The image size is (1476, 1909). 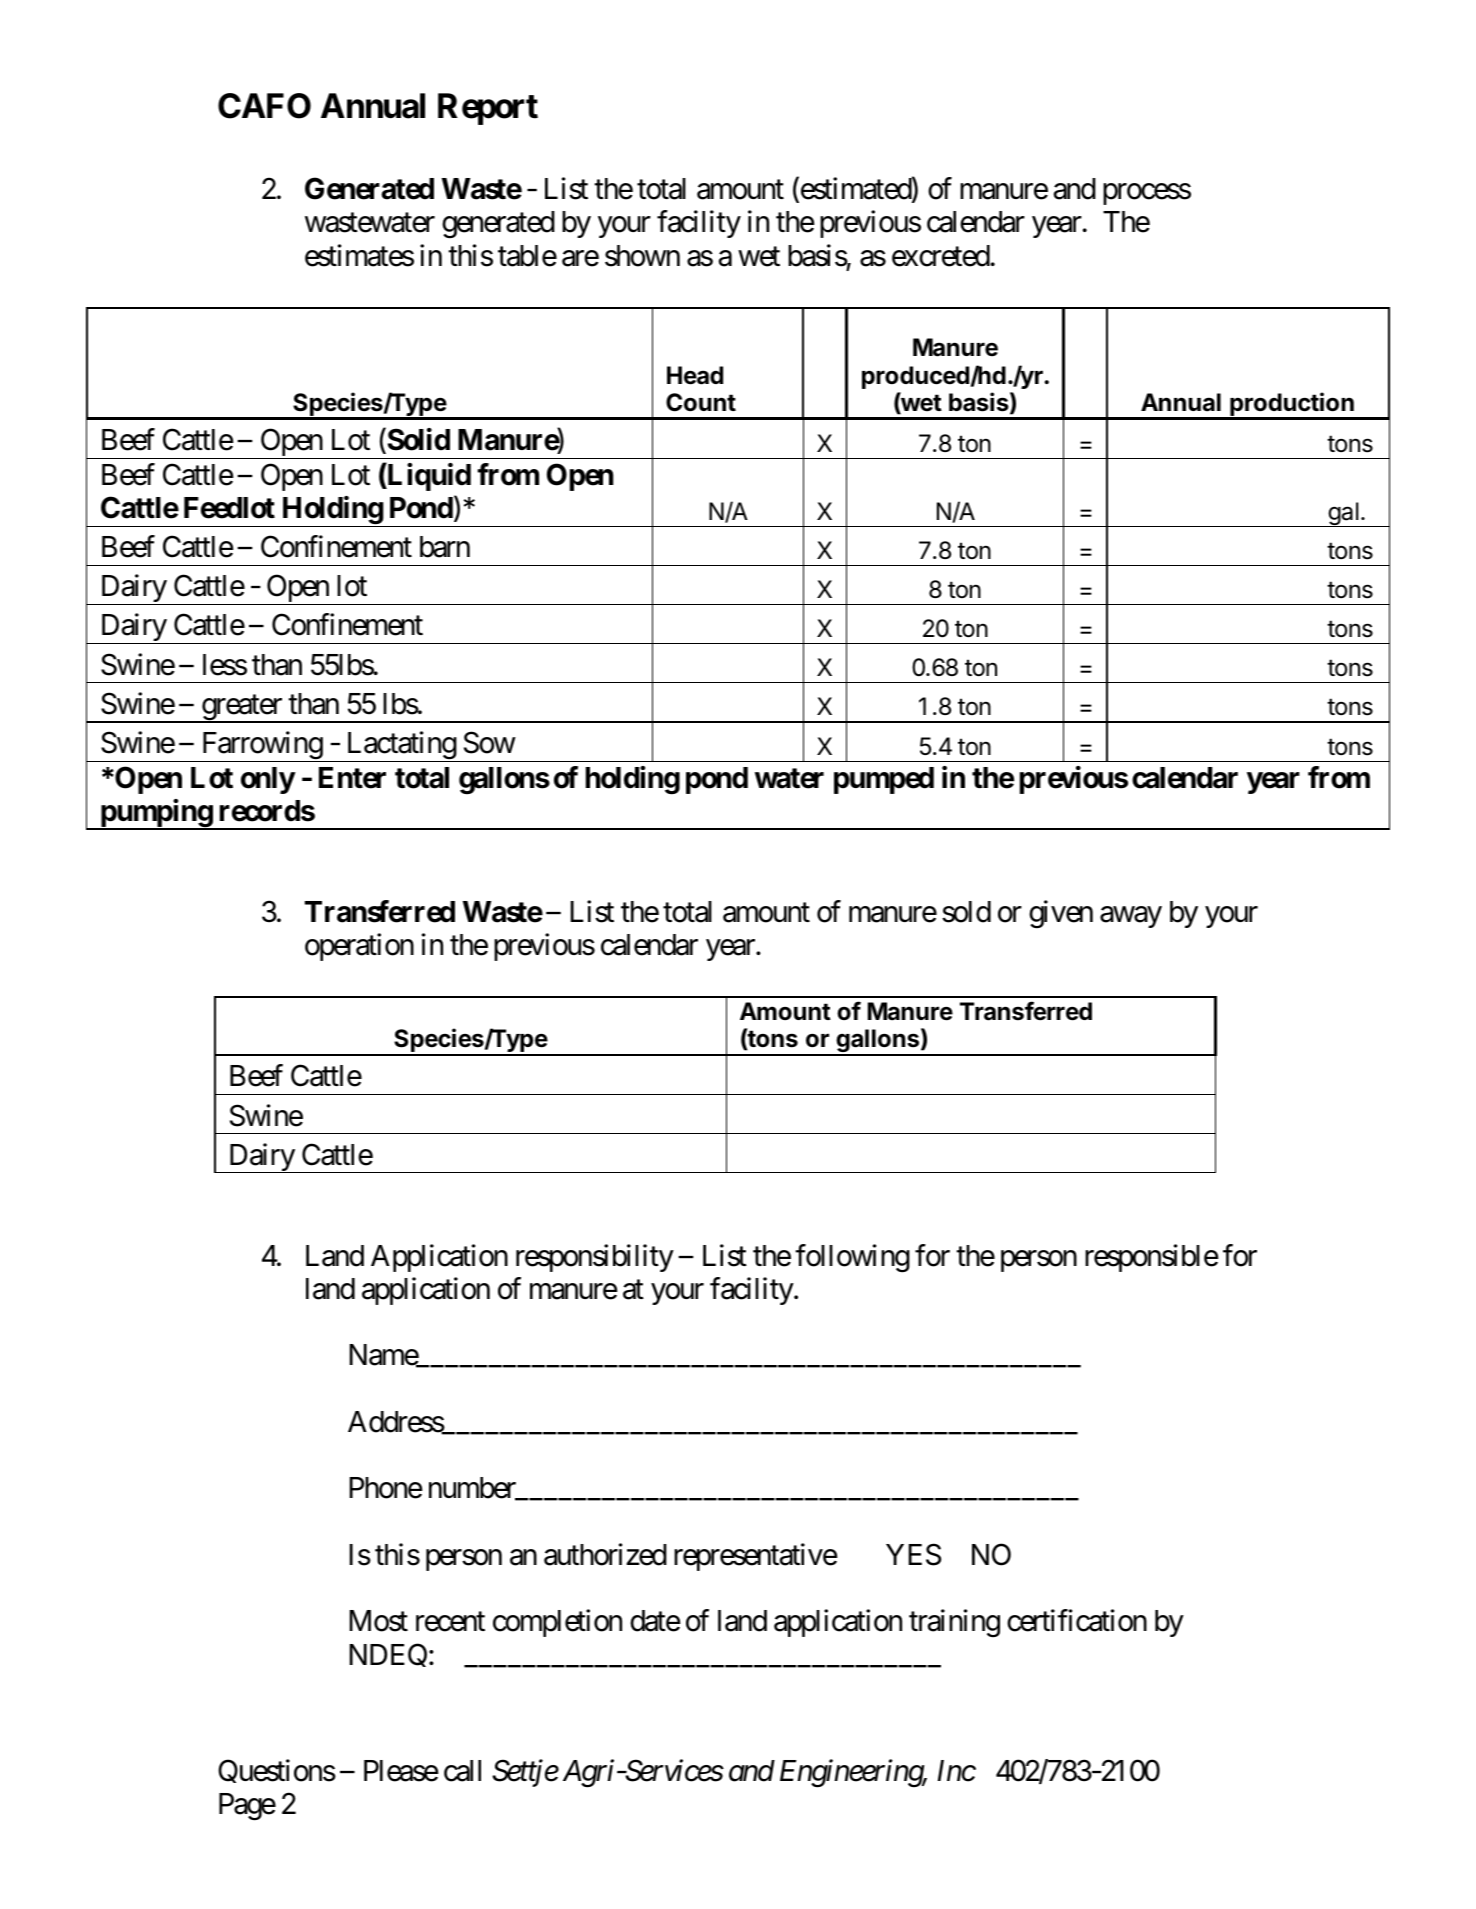 What do you see at coordinates (378, 1621) in the screenshot?
I see `Most` at bounding box center [378, 1621].
